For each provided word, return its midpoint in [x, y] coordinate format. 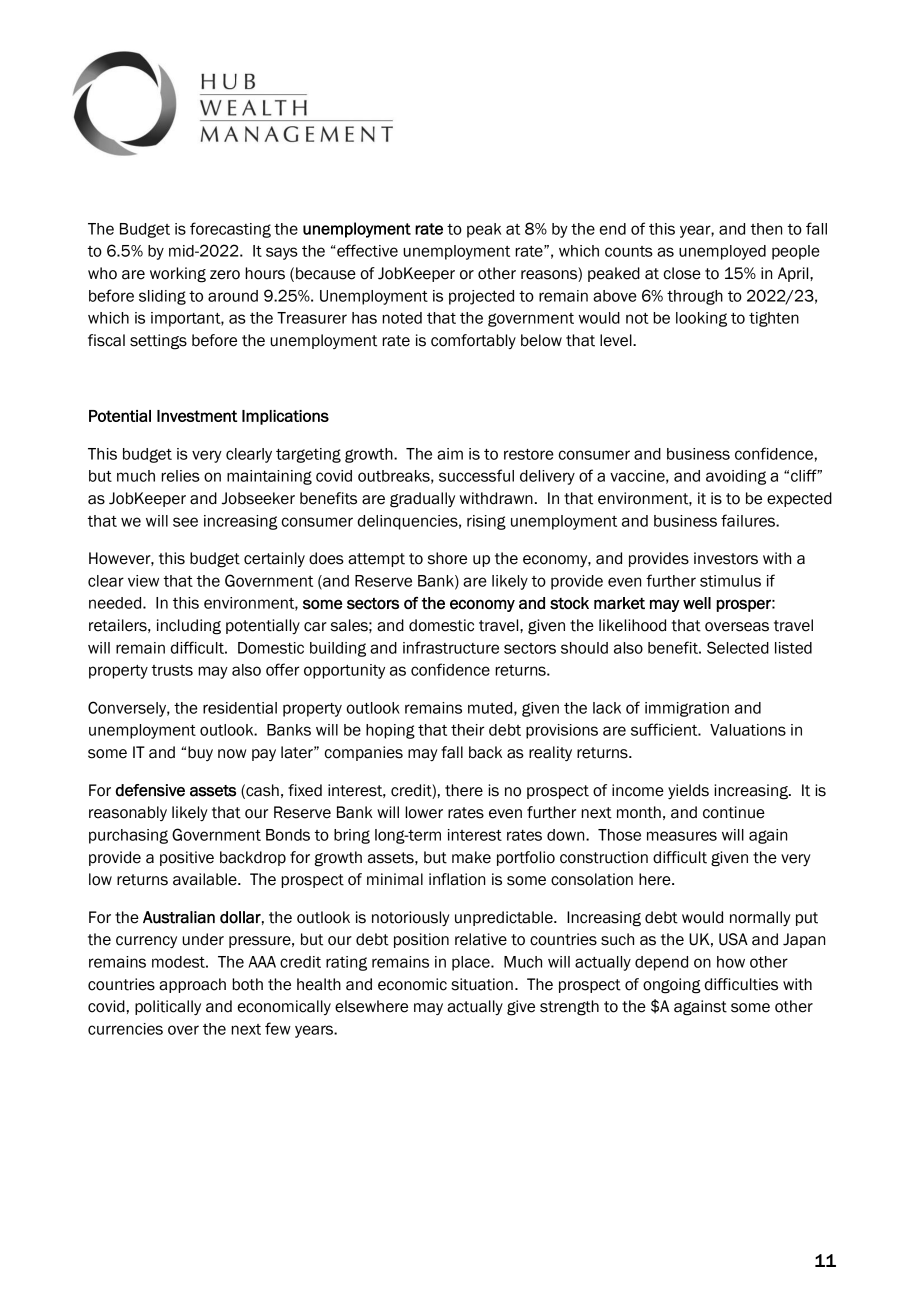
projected [481, 297]
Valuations [748, 730]
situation [482, 984]
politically [168, 1008]
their [467, 730]
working [178, 275]
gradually [422, 500]
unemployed [722, 252]
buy [200, 753]
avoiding [736, 477]
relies [180, 476]
